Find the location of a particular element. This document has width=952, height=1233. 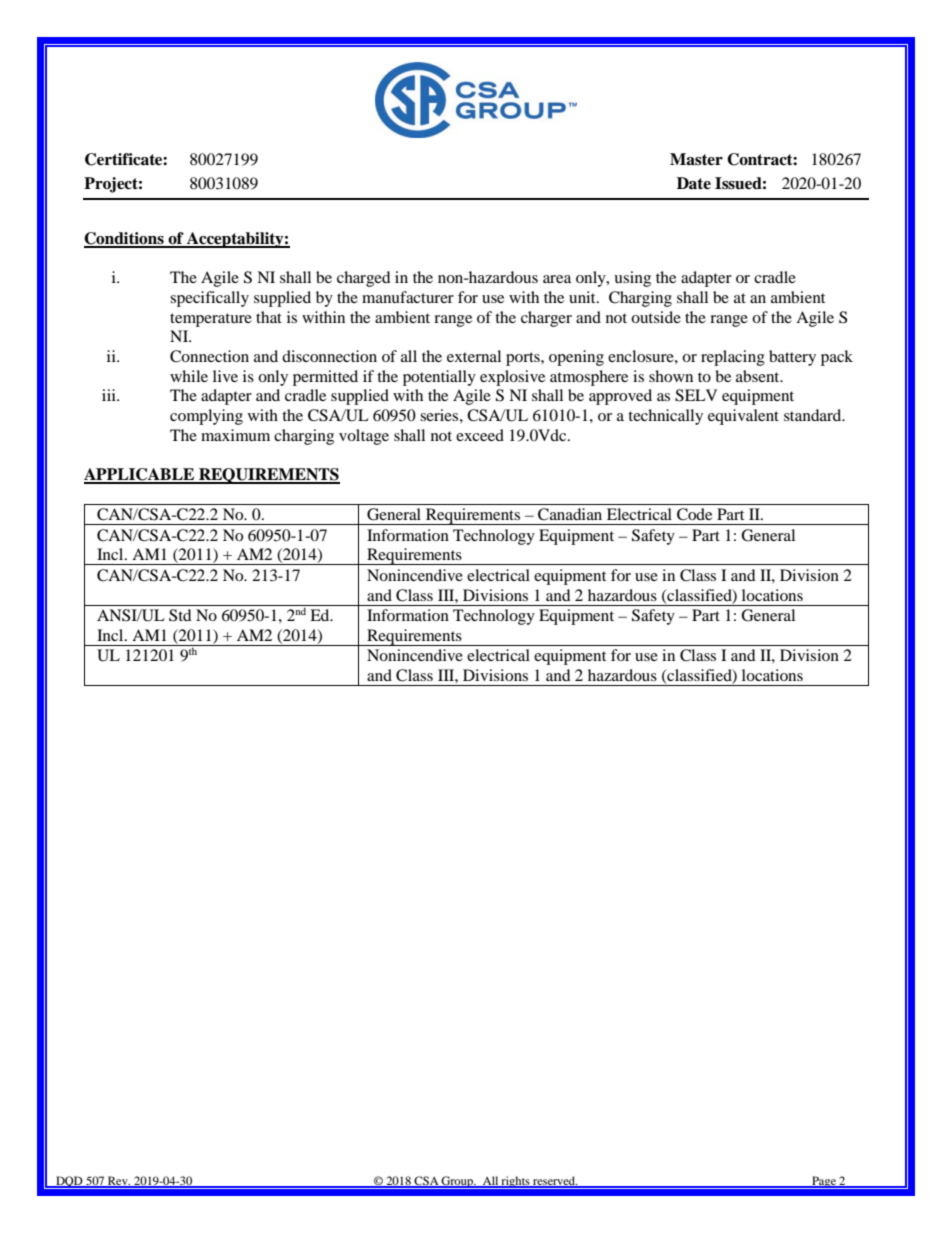

Master is located at coordinates (696, 159).
